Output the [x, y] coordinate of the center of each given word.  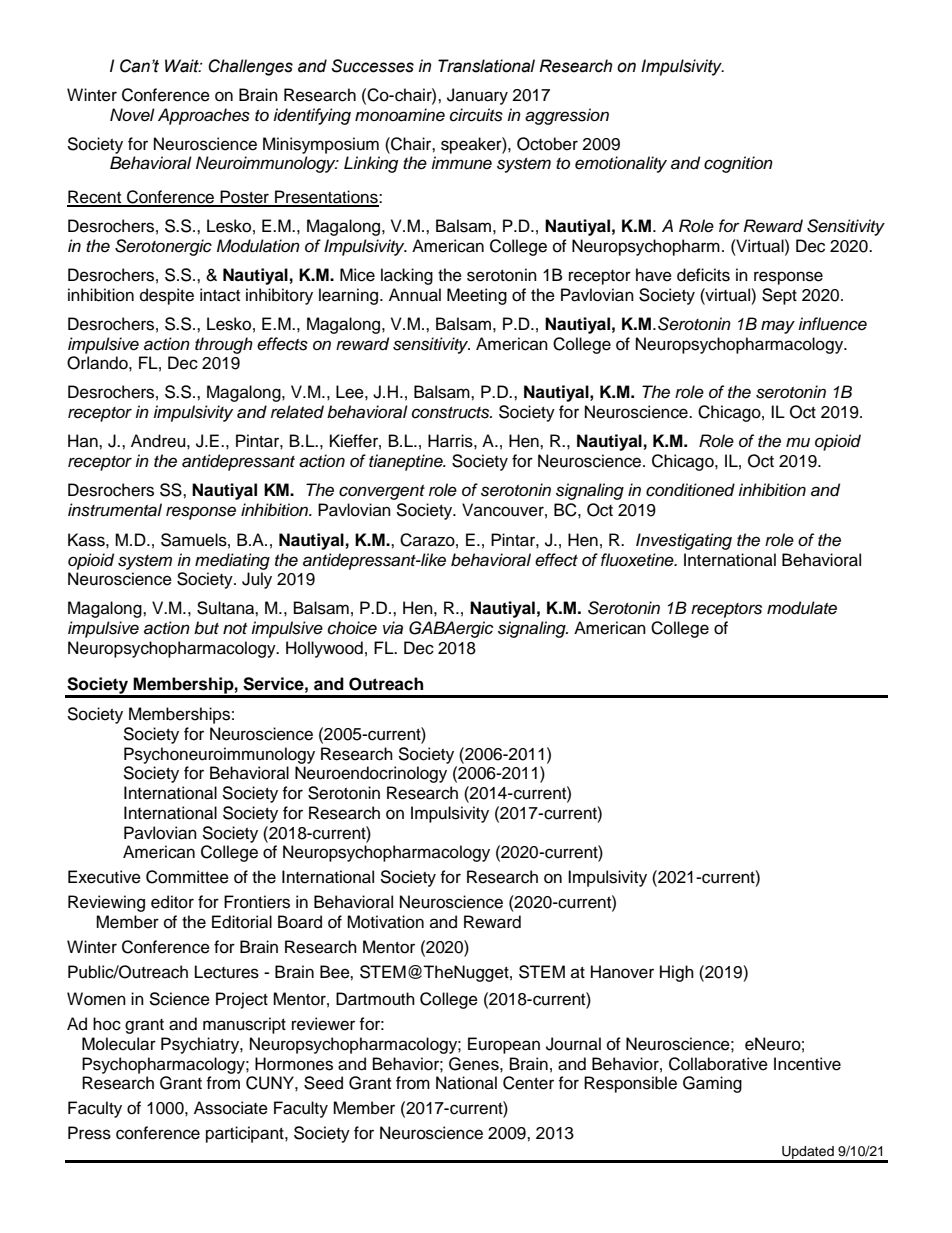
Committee [187, 877]
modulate [802, 608]
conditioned [690, 490]
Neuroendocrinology [371, 774]
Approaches [204, 116]
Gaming [712, 1084]
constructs [452, 413]
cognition [738, 164]
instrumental [115, 510]
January [477, 96]
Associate [231, 1108]
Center [528, 1083]
